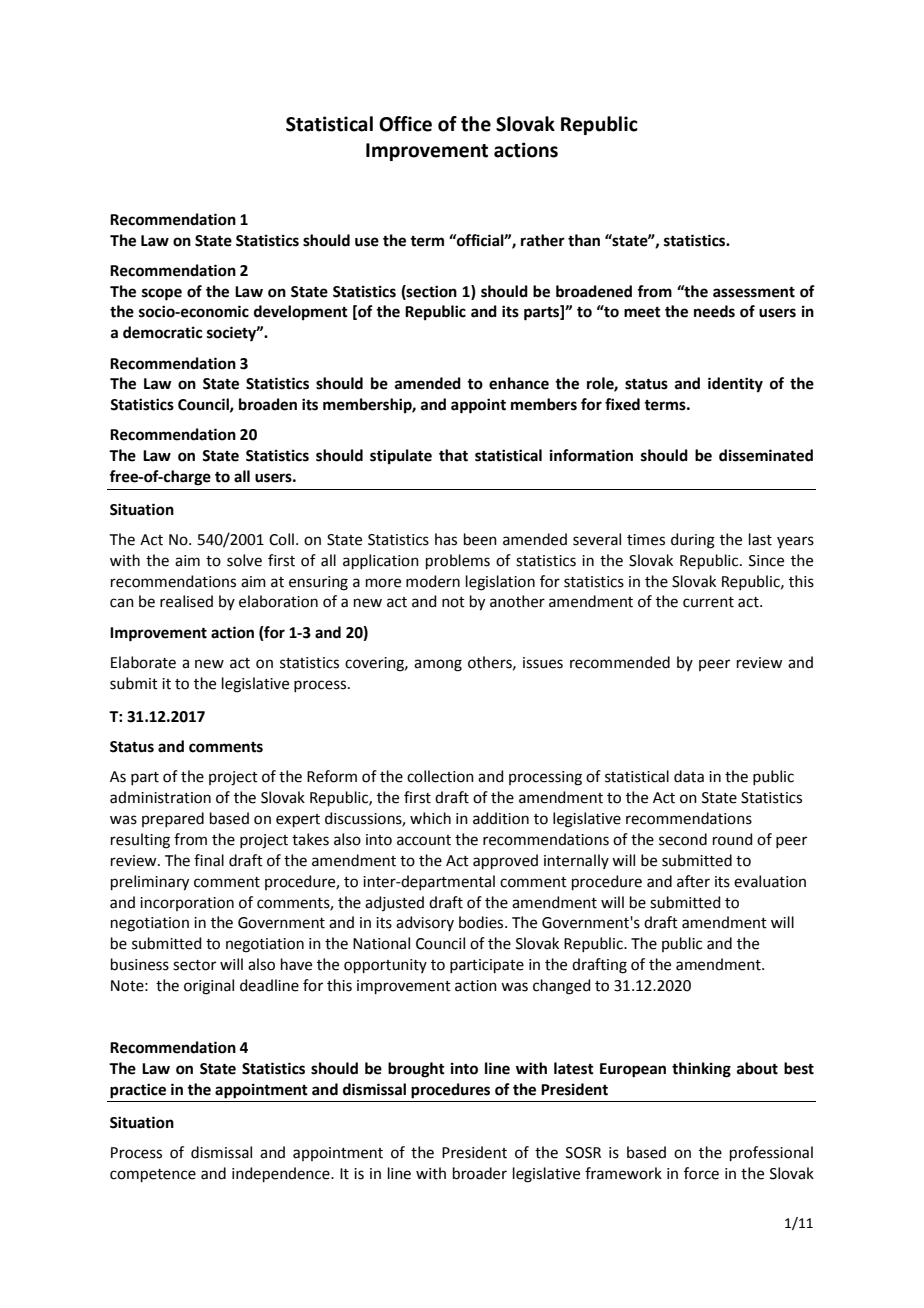  What do you see at coordinates (143, 662) in the image?
I see `Elaborate` at bounding box center [143, 662].
